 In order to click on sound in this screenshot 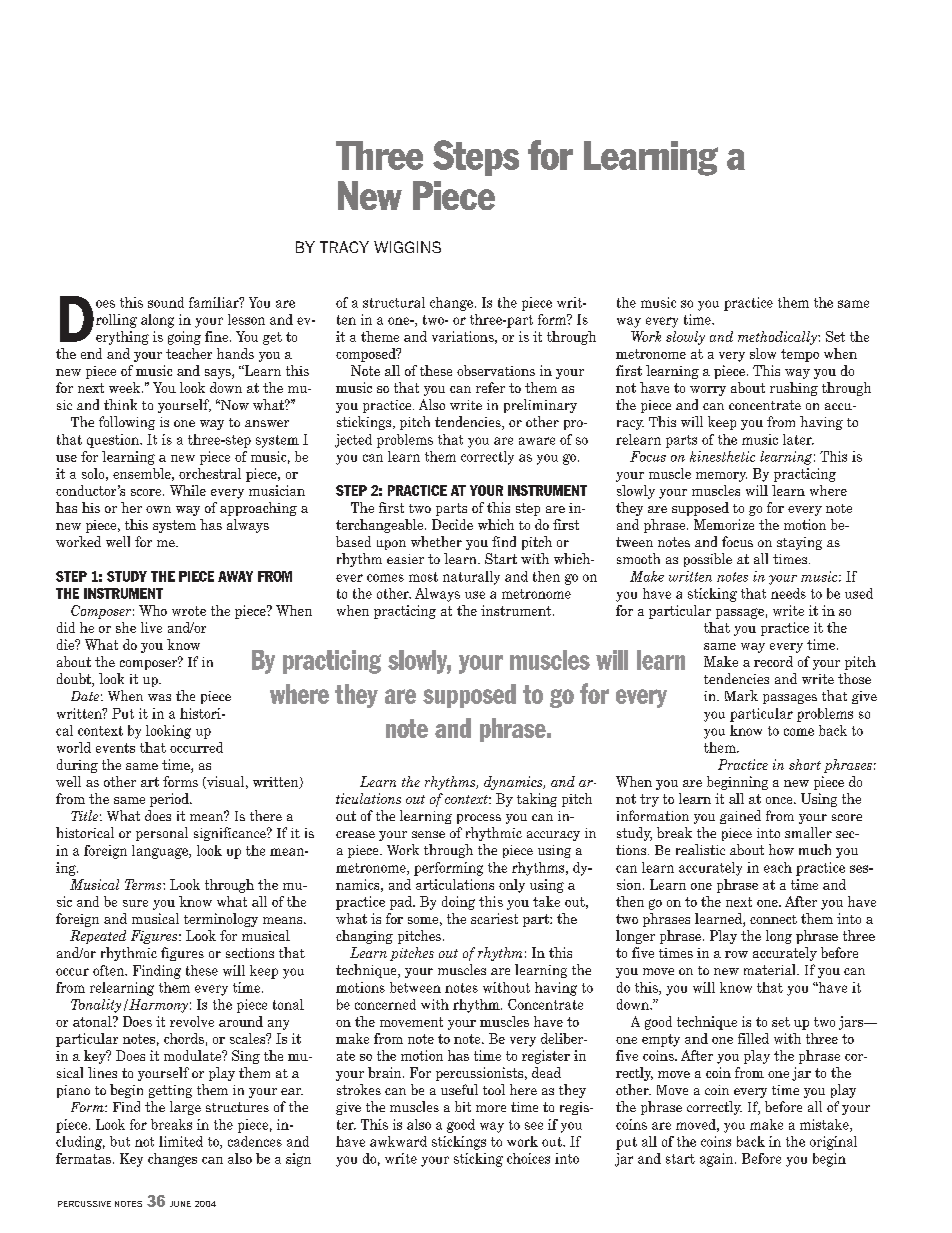, I will do `click(166, 302)`.
